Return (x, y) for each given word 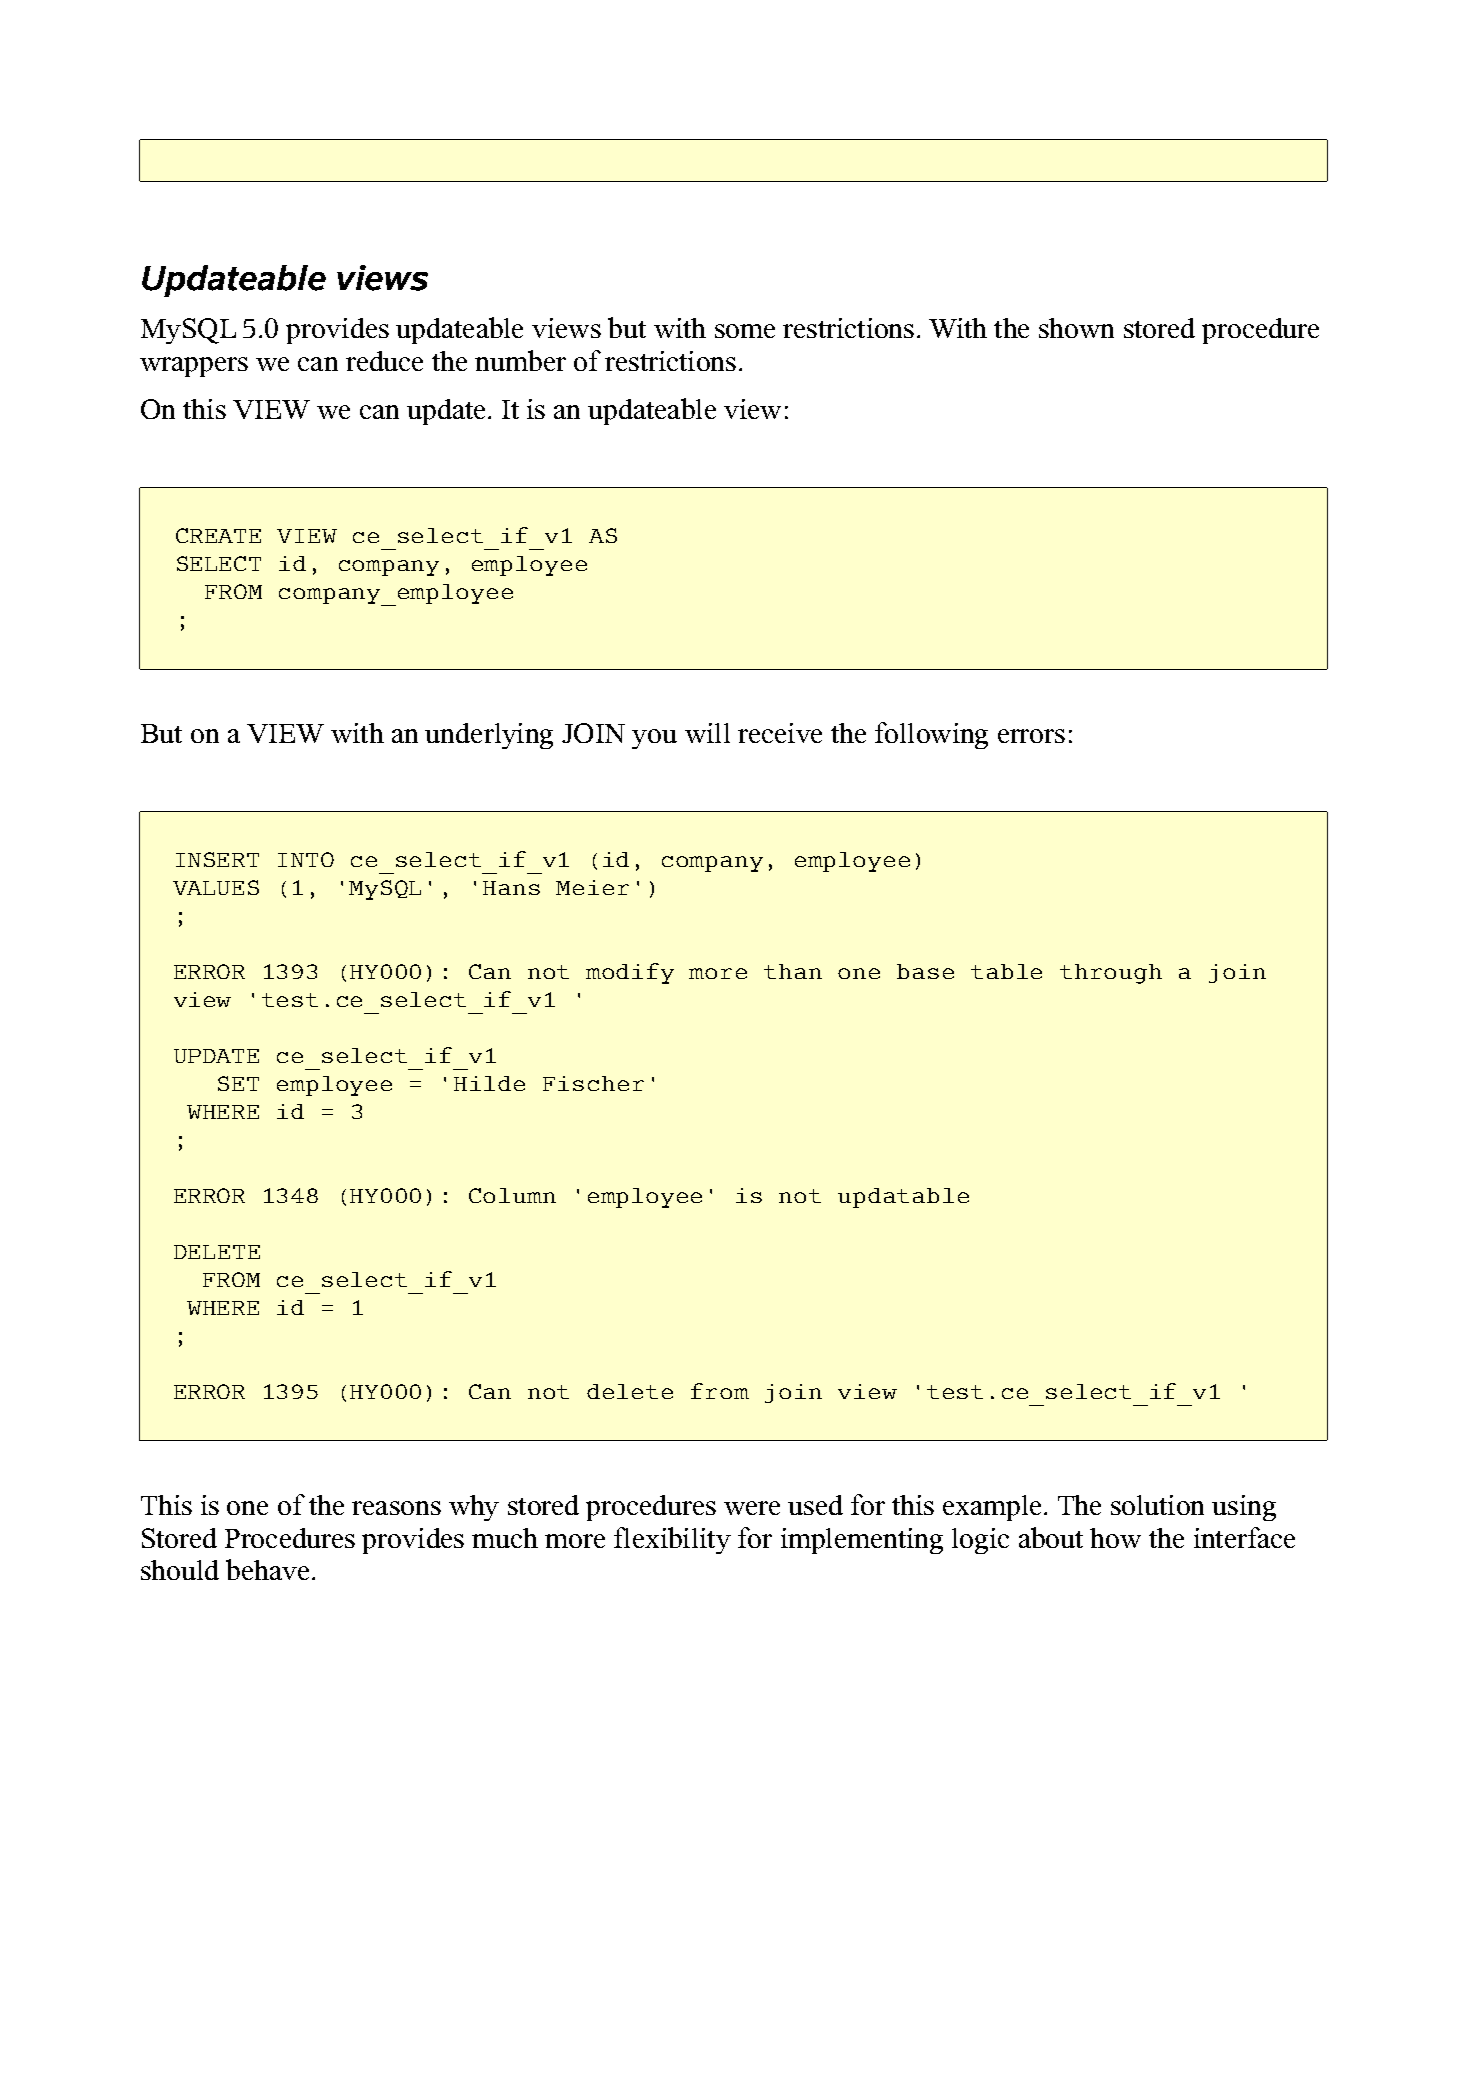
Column (512, 1195)
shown (1076, 328)
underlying (489, 736)
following (931, 735)
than (793, 971)
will (707, 733)
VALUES (216, 887)
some (745, 331)
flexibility (672, 1540)
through (1111, 974)
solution (1157, 1505)
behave (267, 1569)
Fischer (593, 1083)
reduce (384, 361)
